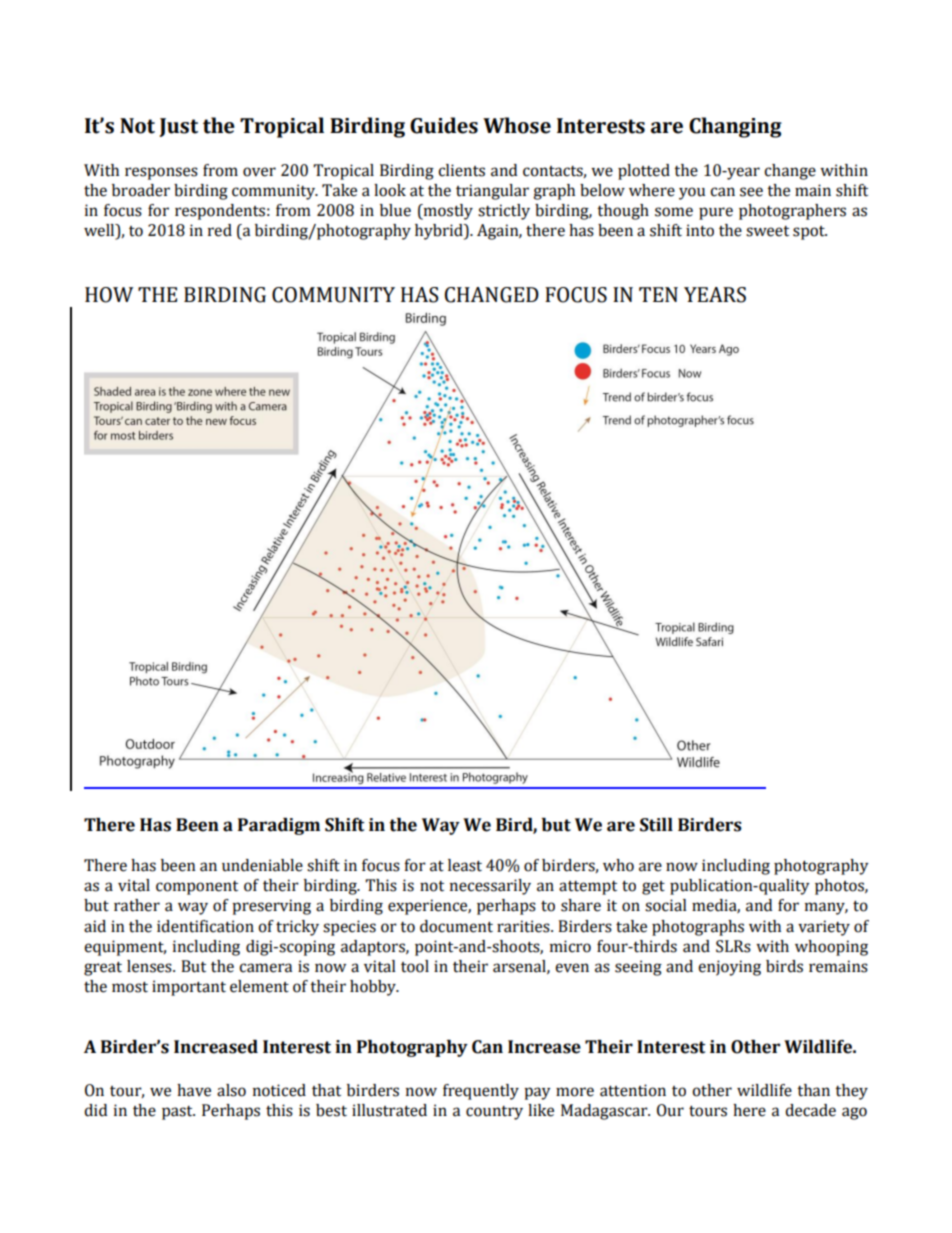  Describe the element at coordinates (653, 888) in the screenshot. I see `get` at that location.
